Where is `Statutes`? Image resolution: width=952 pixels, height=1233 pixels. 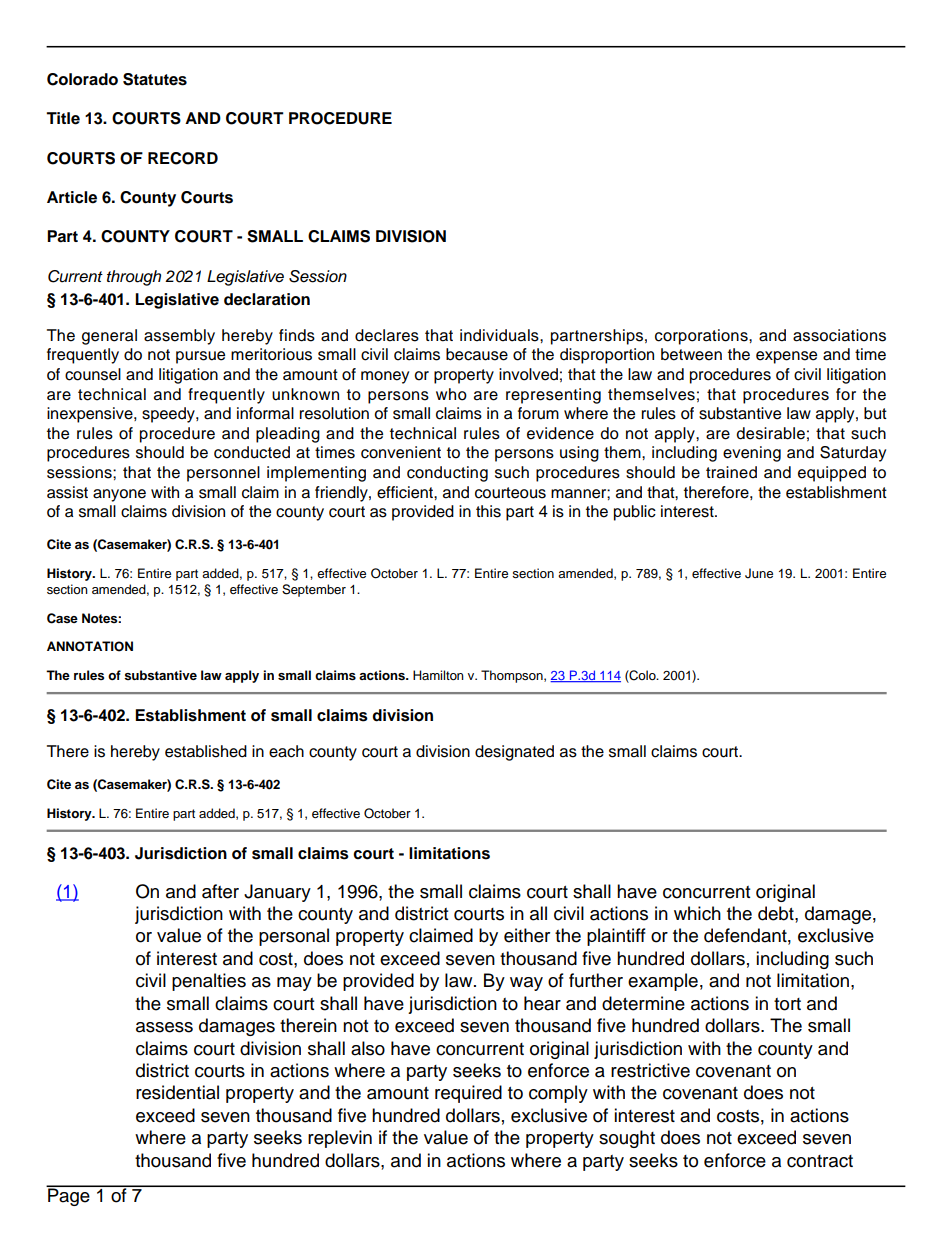
Statutes is located at coordinates (155, 79).
